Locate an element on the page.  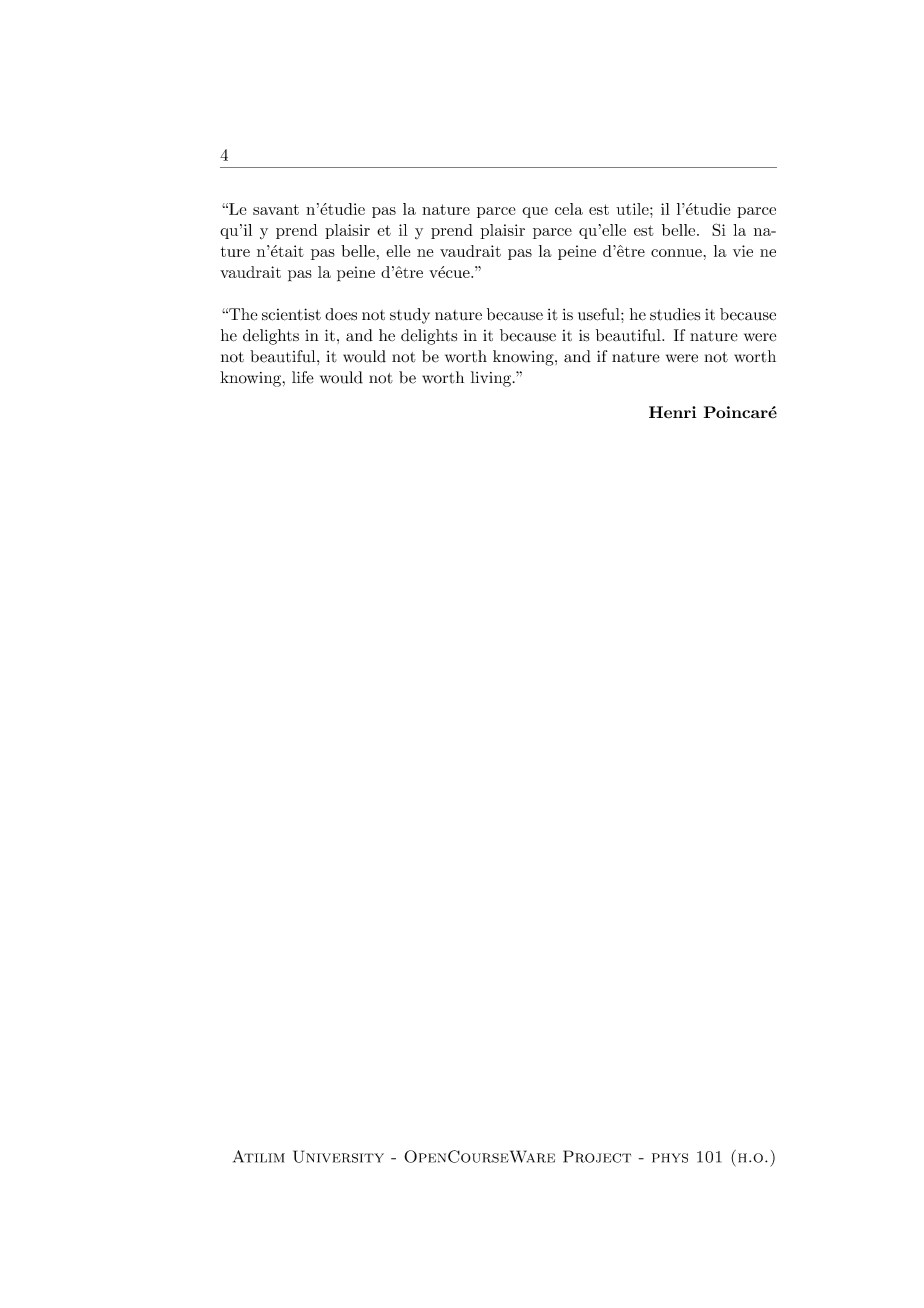
vie is located at coordinates (743, 251).
